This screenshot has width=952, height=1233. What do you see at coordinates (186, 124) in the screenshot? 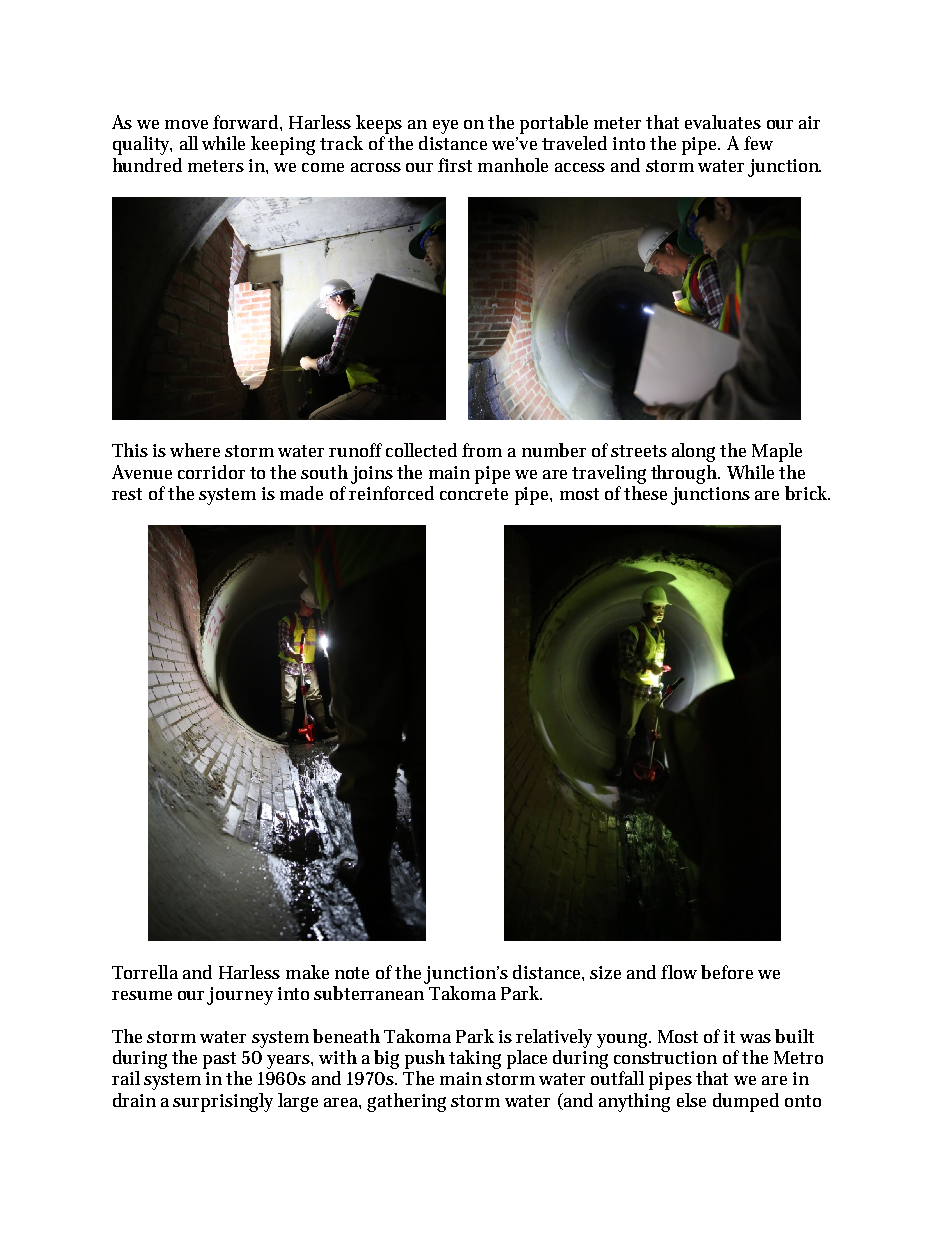
I see `move` at bounding box center [186, 124].
